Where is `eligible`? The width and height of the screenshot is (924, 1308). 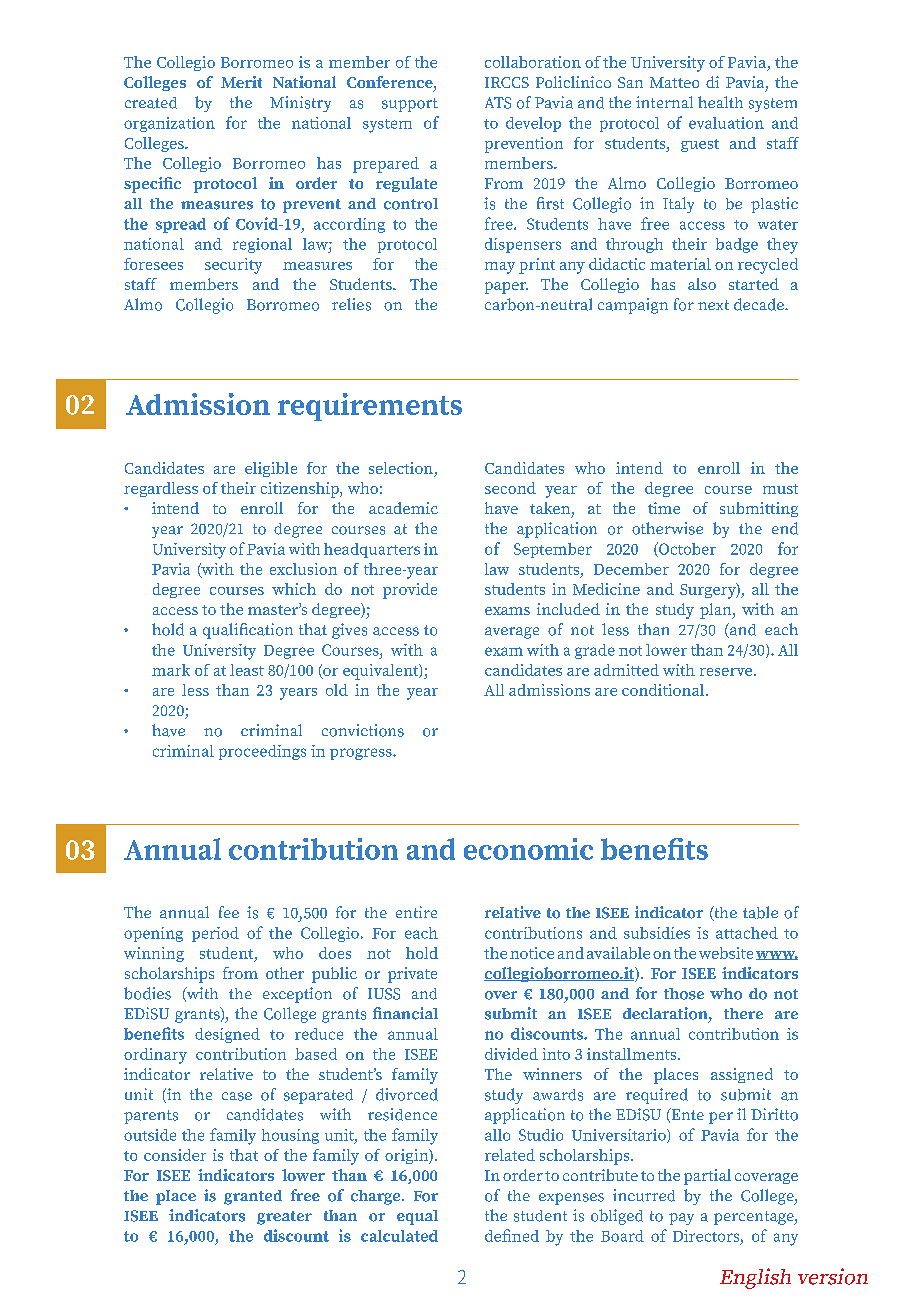 eligible is located at coordinates (271, 469).
